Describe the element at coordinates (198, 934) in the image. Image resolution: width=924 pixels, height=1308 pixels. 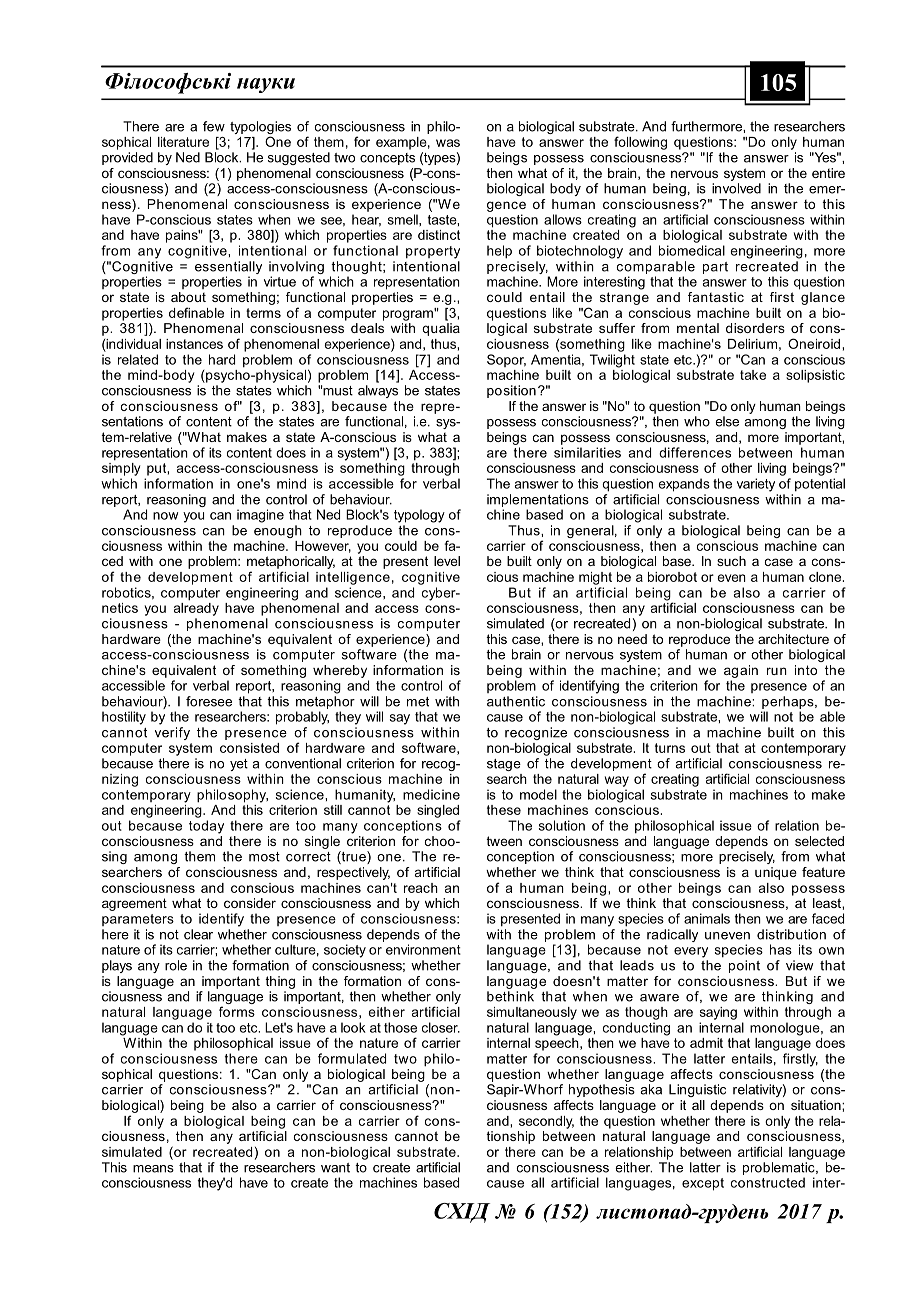
I see `clear` at that location.
